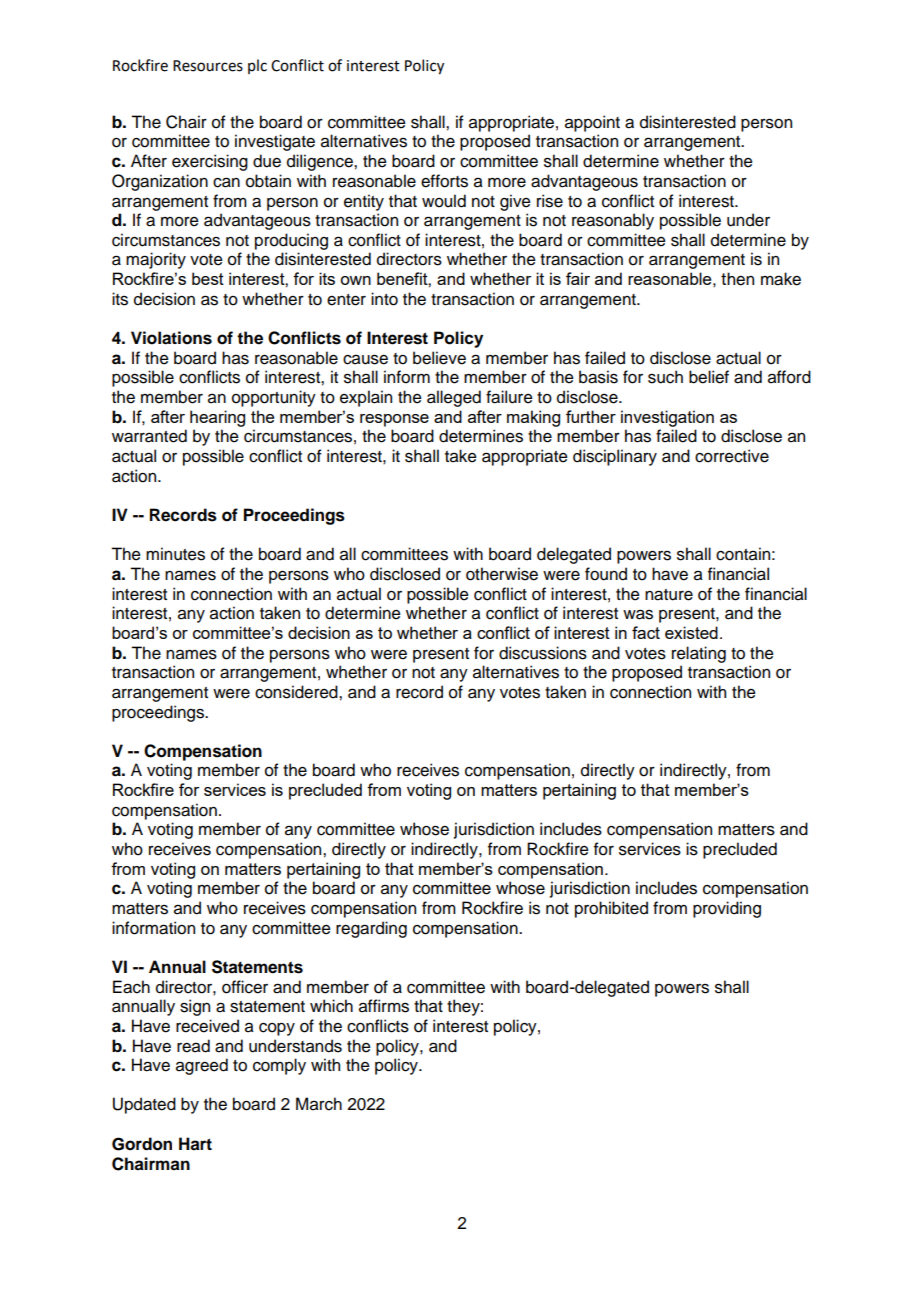 The height and width of the screenshot is (1308, 924). Describe the element at coordinates (502, 574) in the screenshot. I see `otherwise` at that location.
